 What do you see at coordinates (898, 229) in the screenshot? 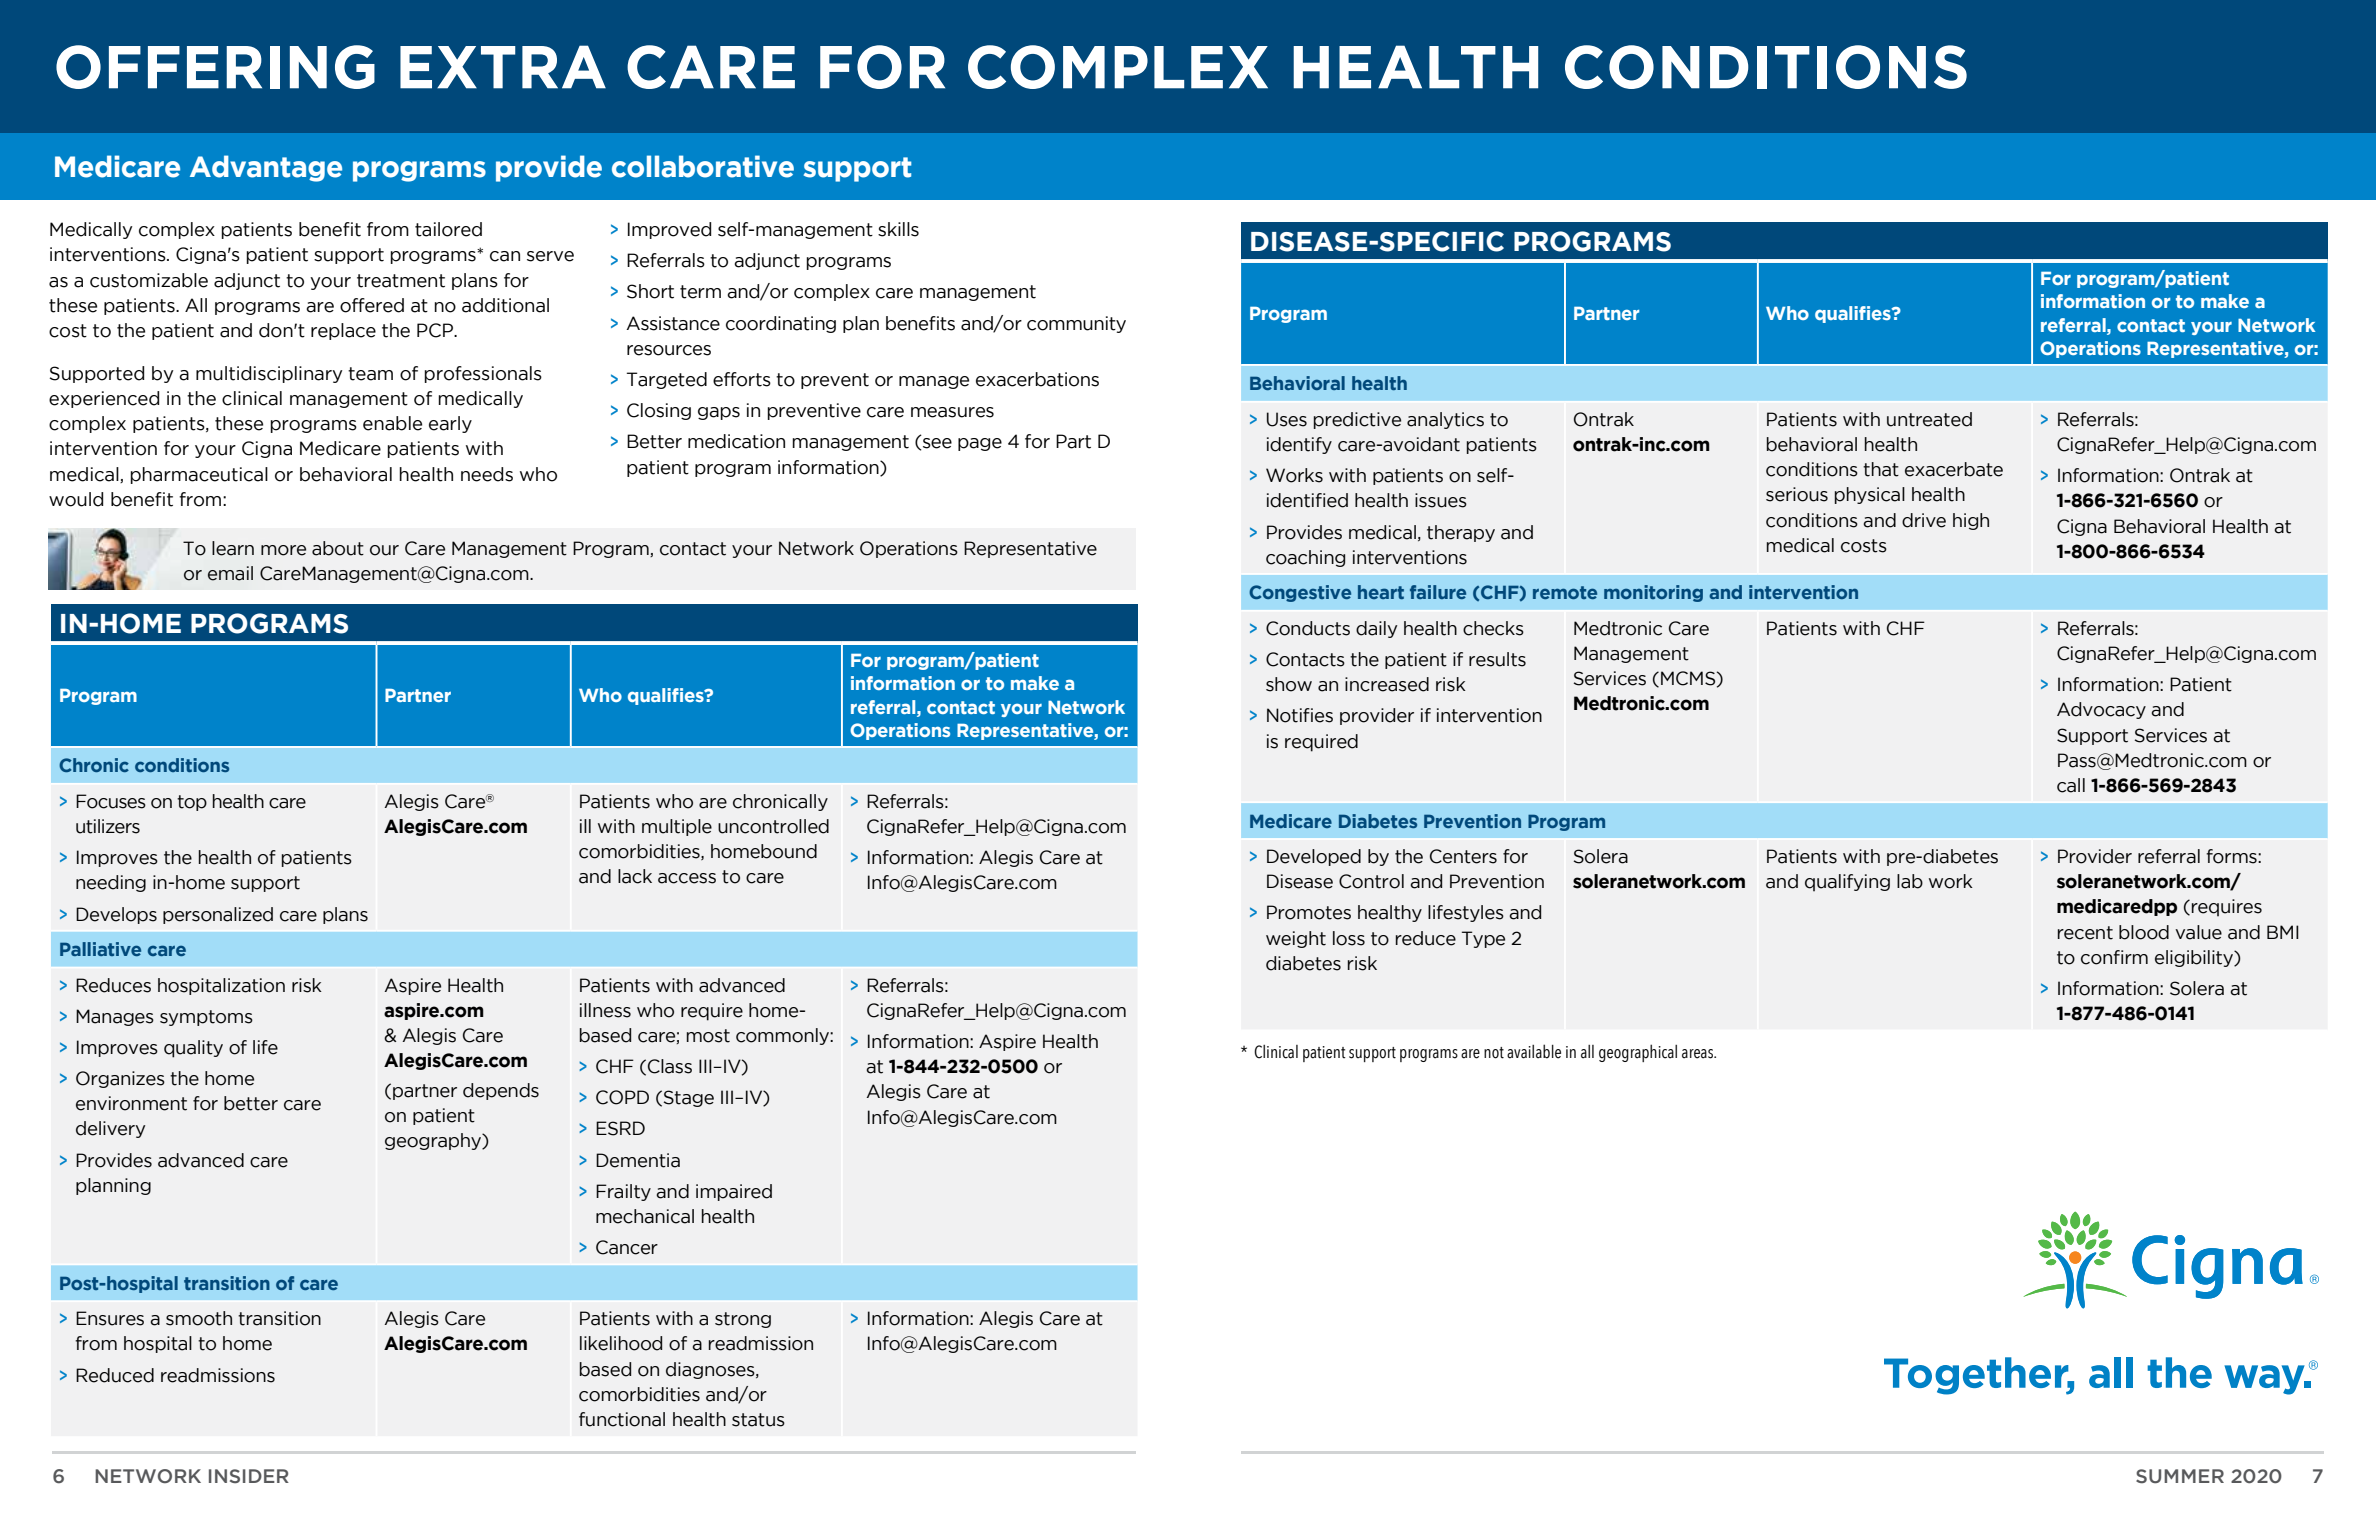
I see `skills` at bounding box center [898, 229].
